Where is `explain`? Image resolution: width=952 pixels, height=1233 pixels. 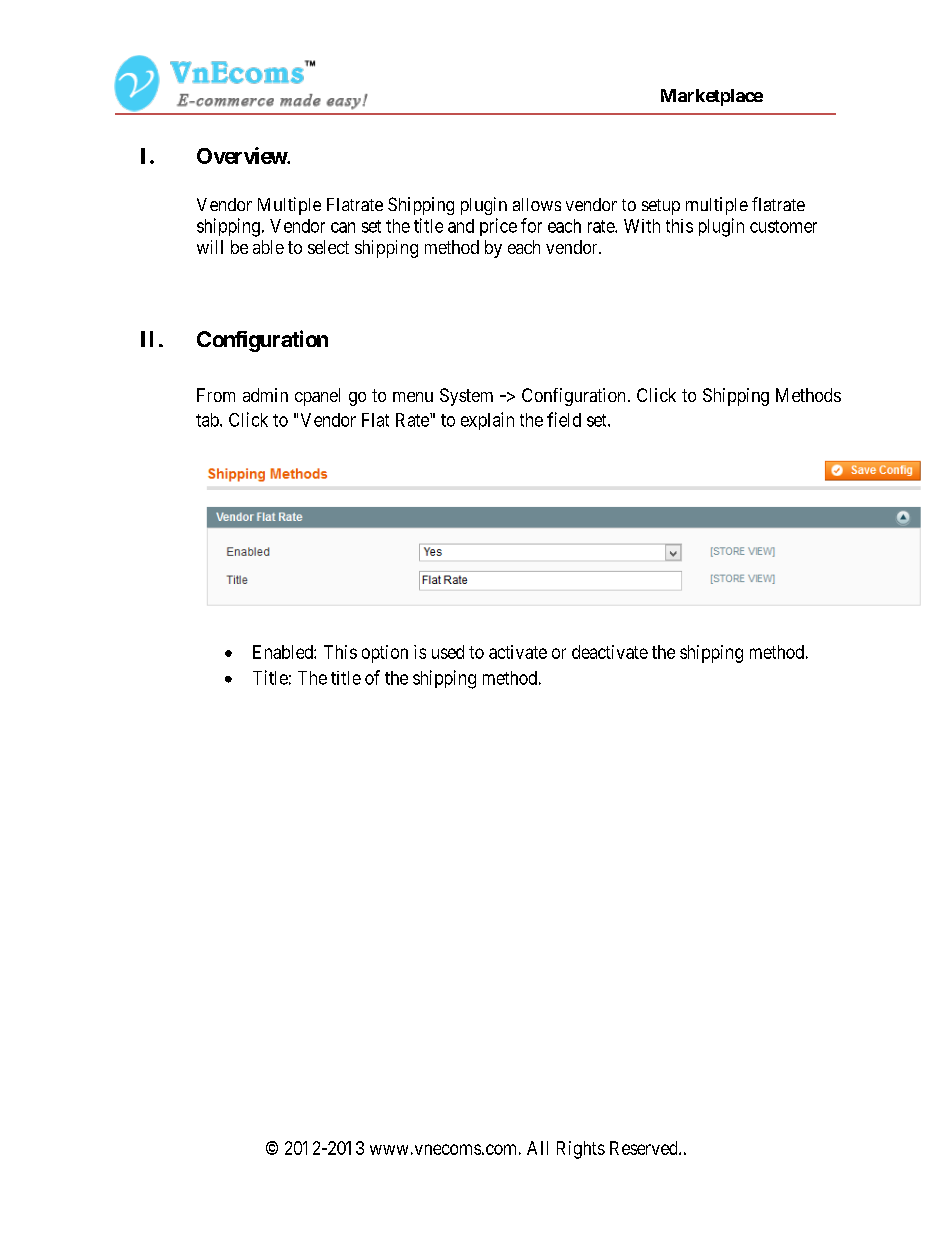
explain is located at coordinates (487, 421).
